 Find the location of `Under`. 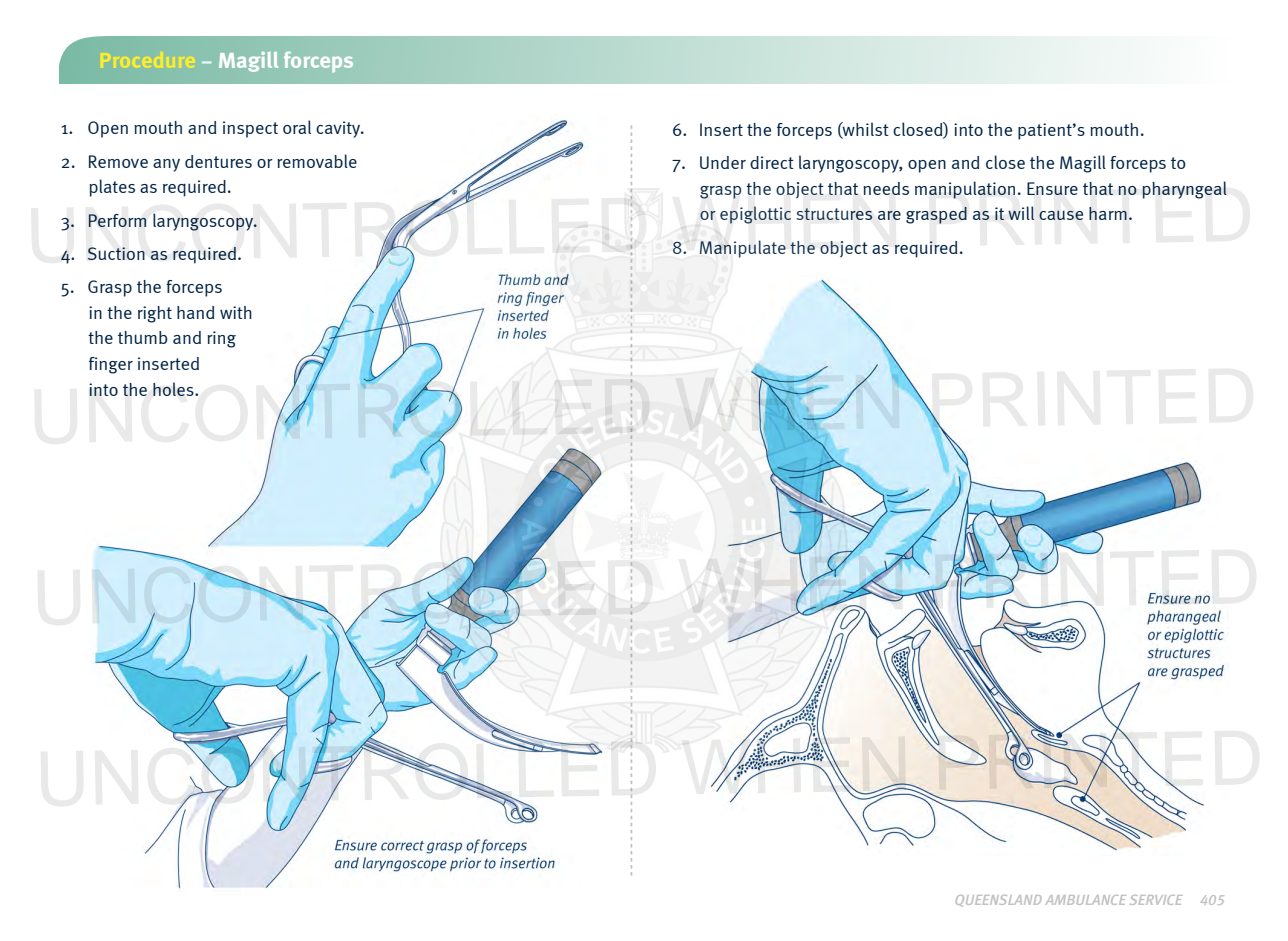

Under is located at coordinates (723, 162).
